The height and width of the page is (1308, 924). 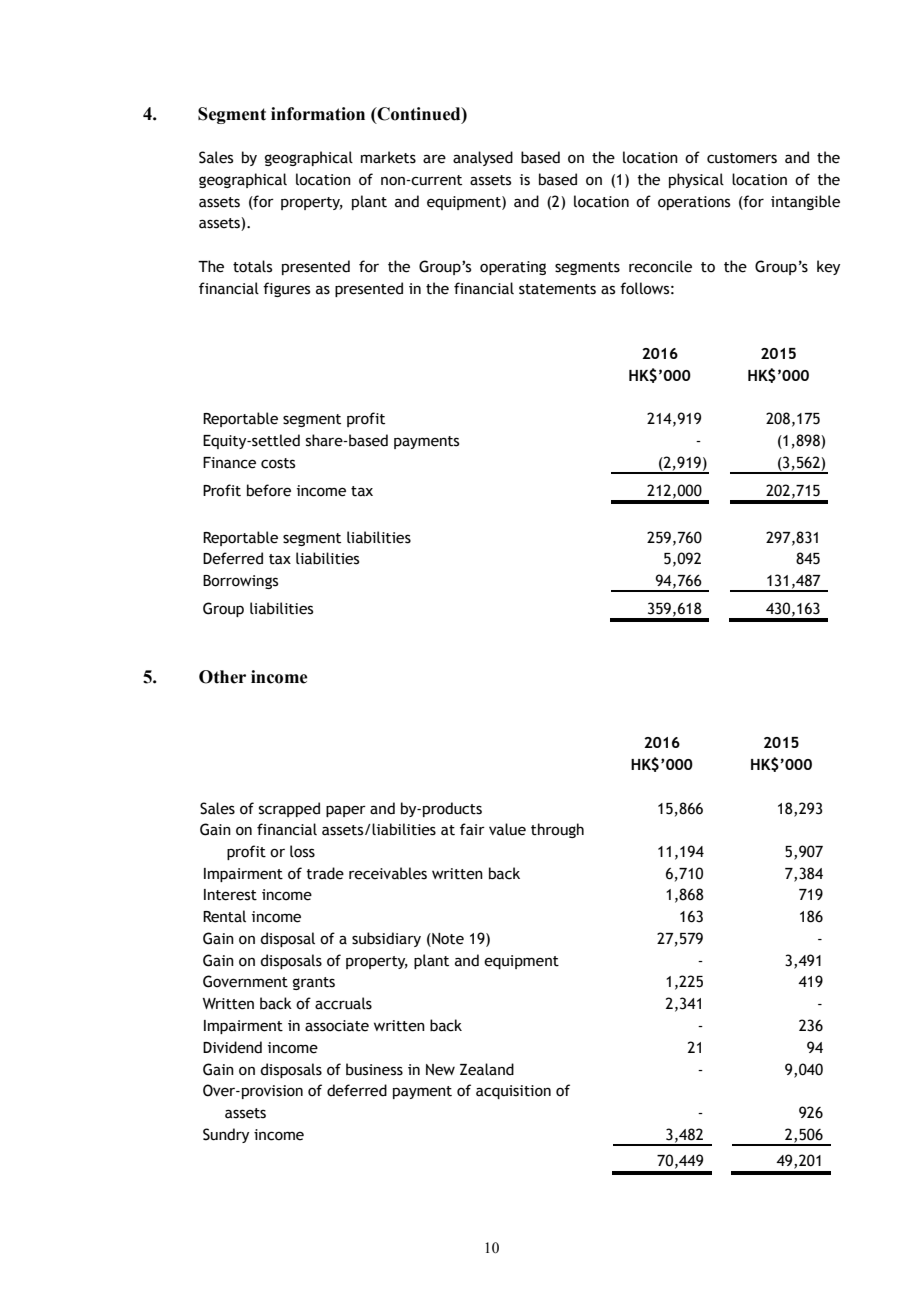 I want to click on information, so click(x=318, y=114).
